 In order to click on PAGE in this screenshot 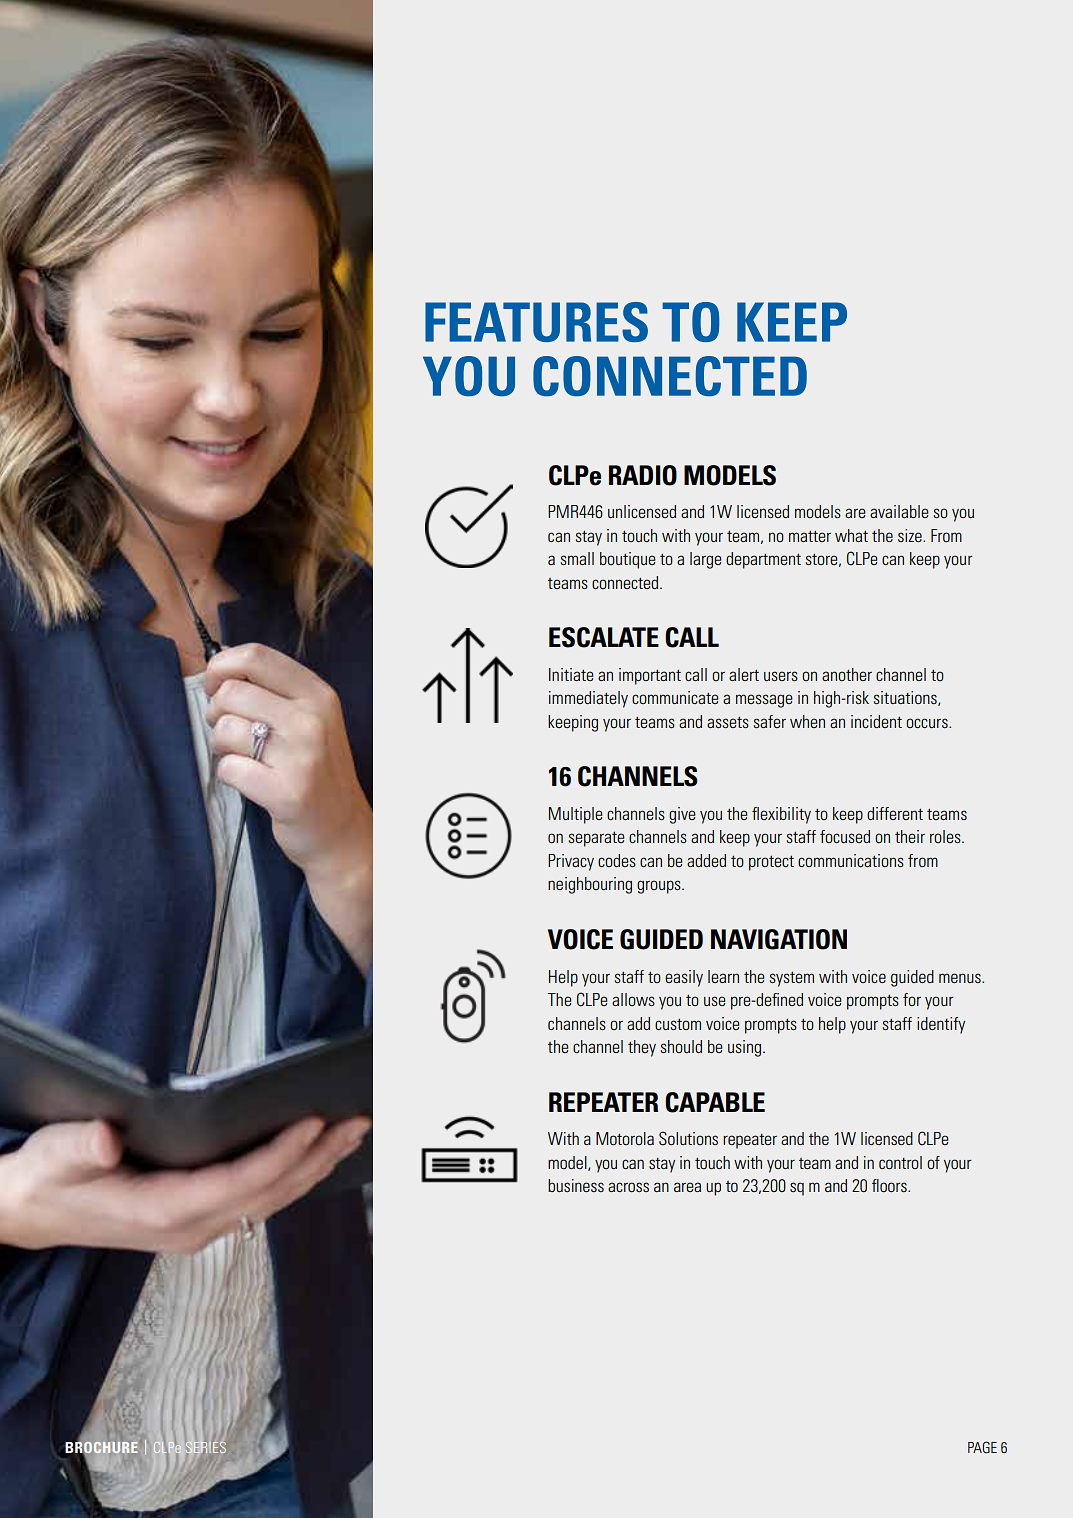, I will do `click(982, 1447)`.
